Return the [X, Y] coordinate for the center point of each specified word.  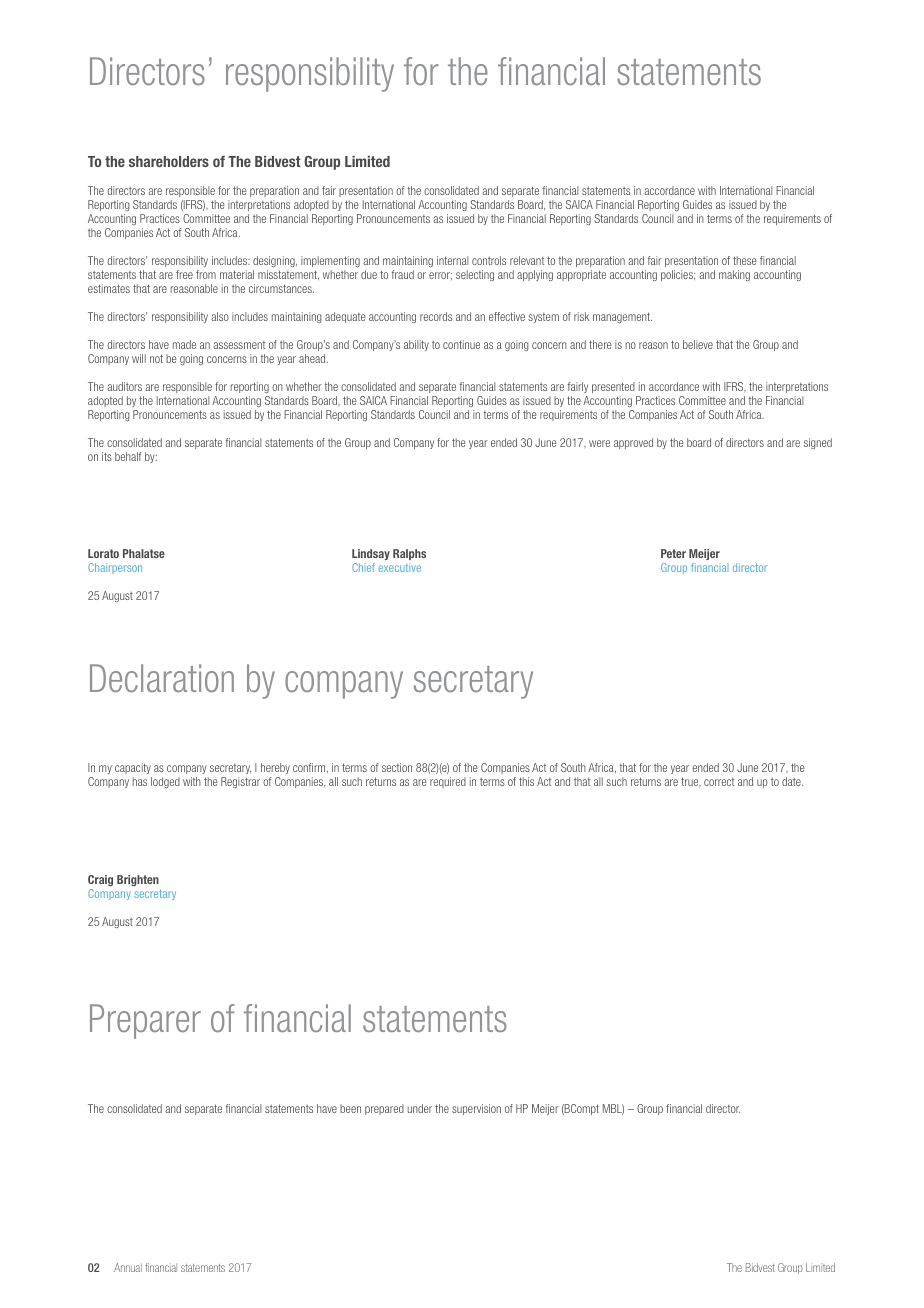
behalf [128, 456]
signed [818, 443]
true [691, 782]
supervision [476, 1109]
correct [719, 782]
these [744, 260]
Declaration [162, 678]
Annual [128, 1267]
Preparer [145, 1021]
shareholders [169, 161]
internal [452, 260]
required [448, 782]
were [599, 443]
